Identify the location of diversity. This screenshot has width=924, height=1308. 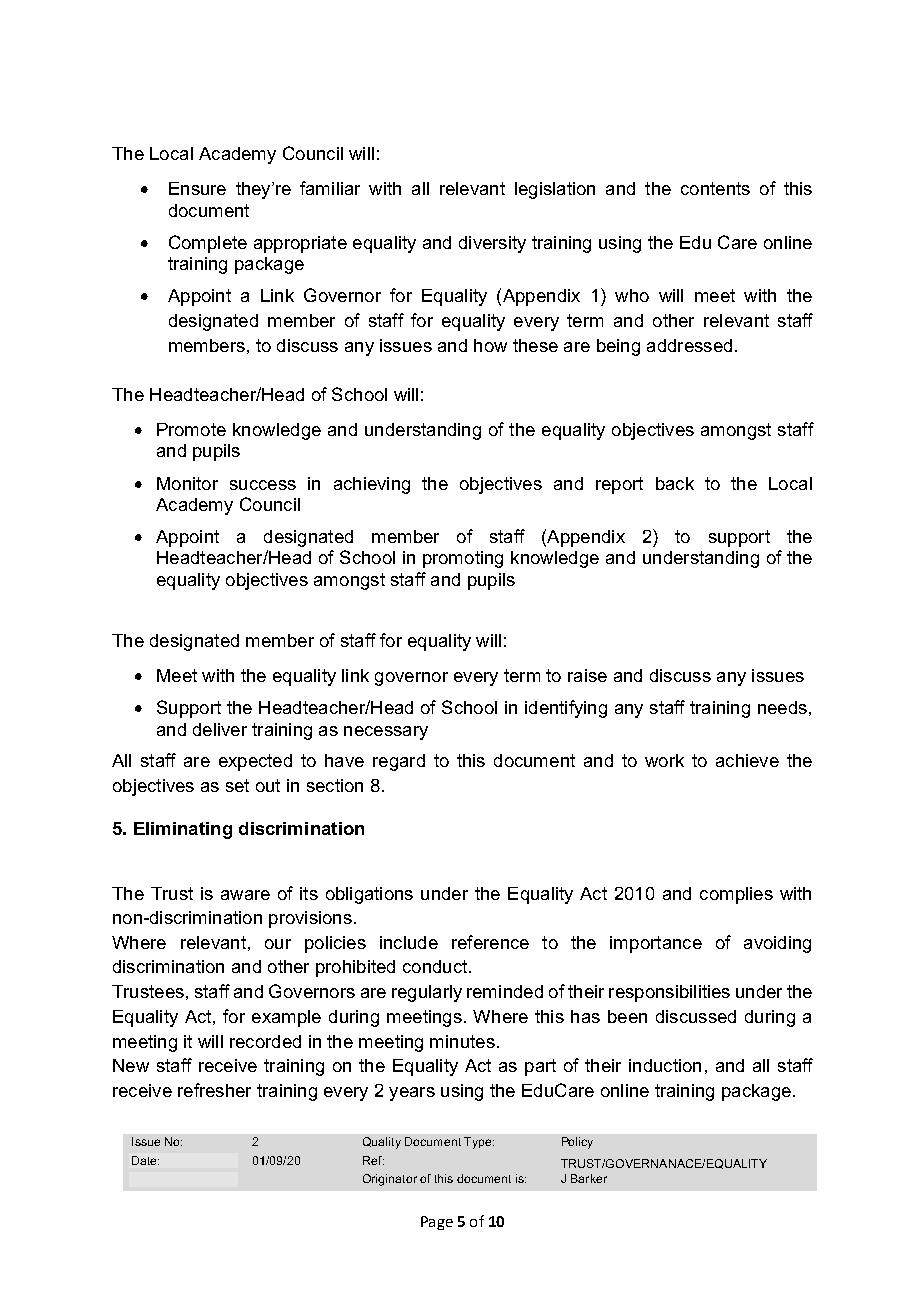
(492, 244).
